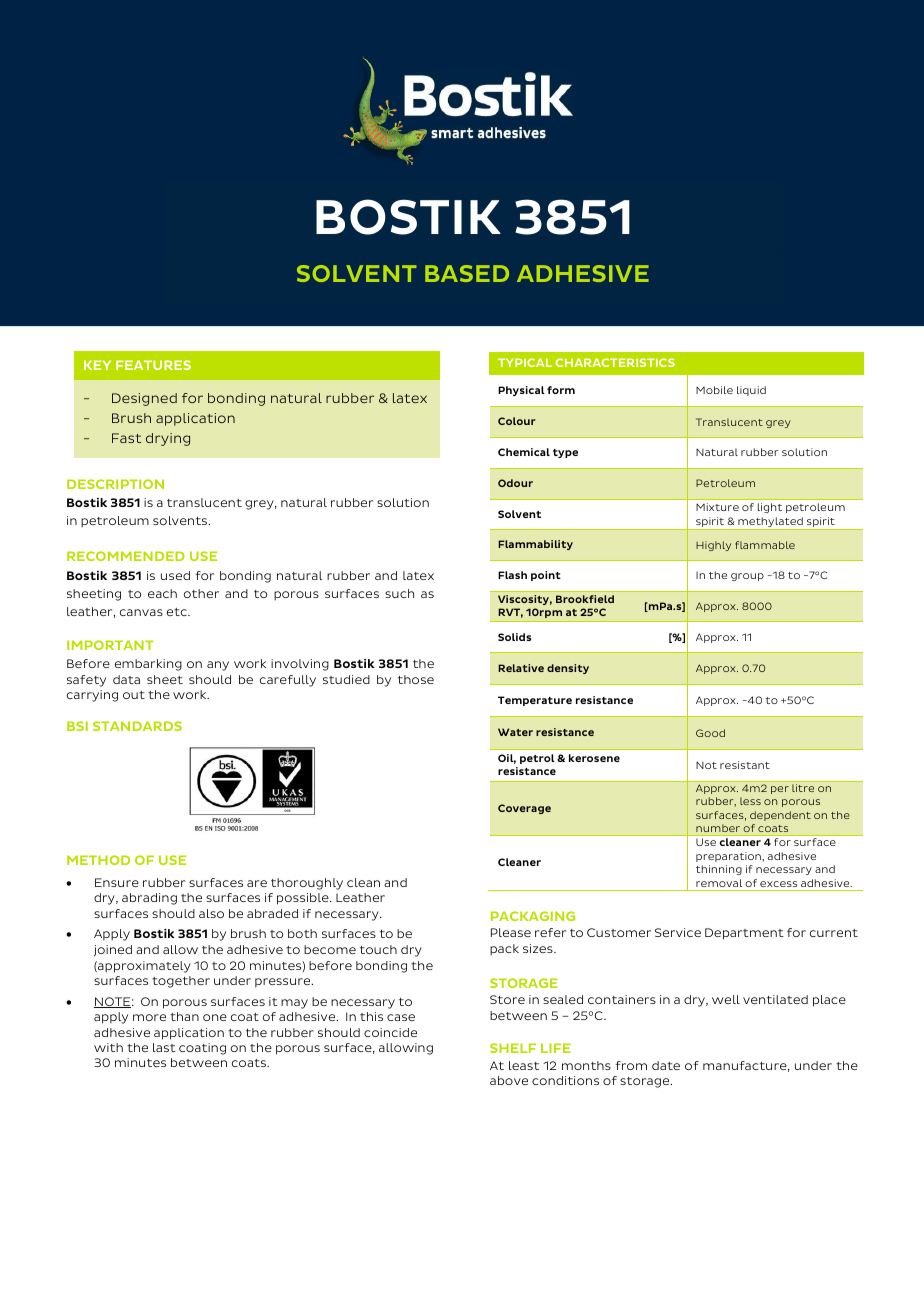 This page has height=1307, width=924. Describe the element at coordinates (164, 1047) in the page. I see `last` at that location.
